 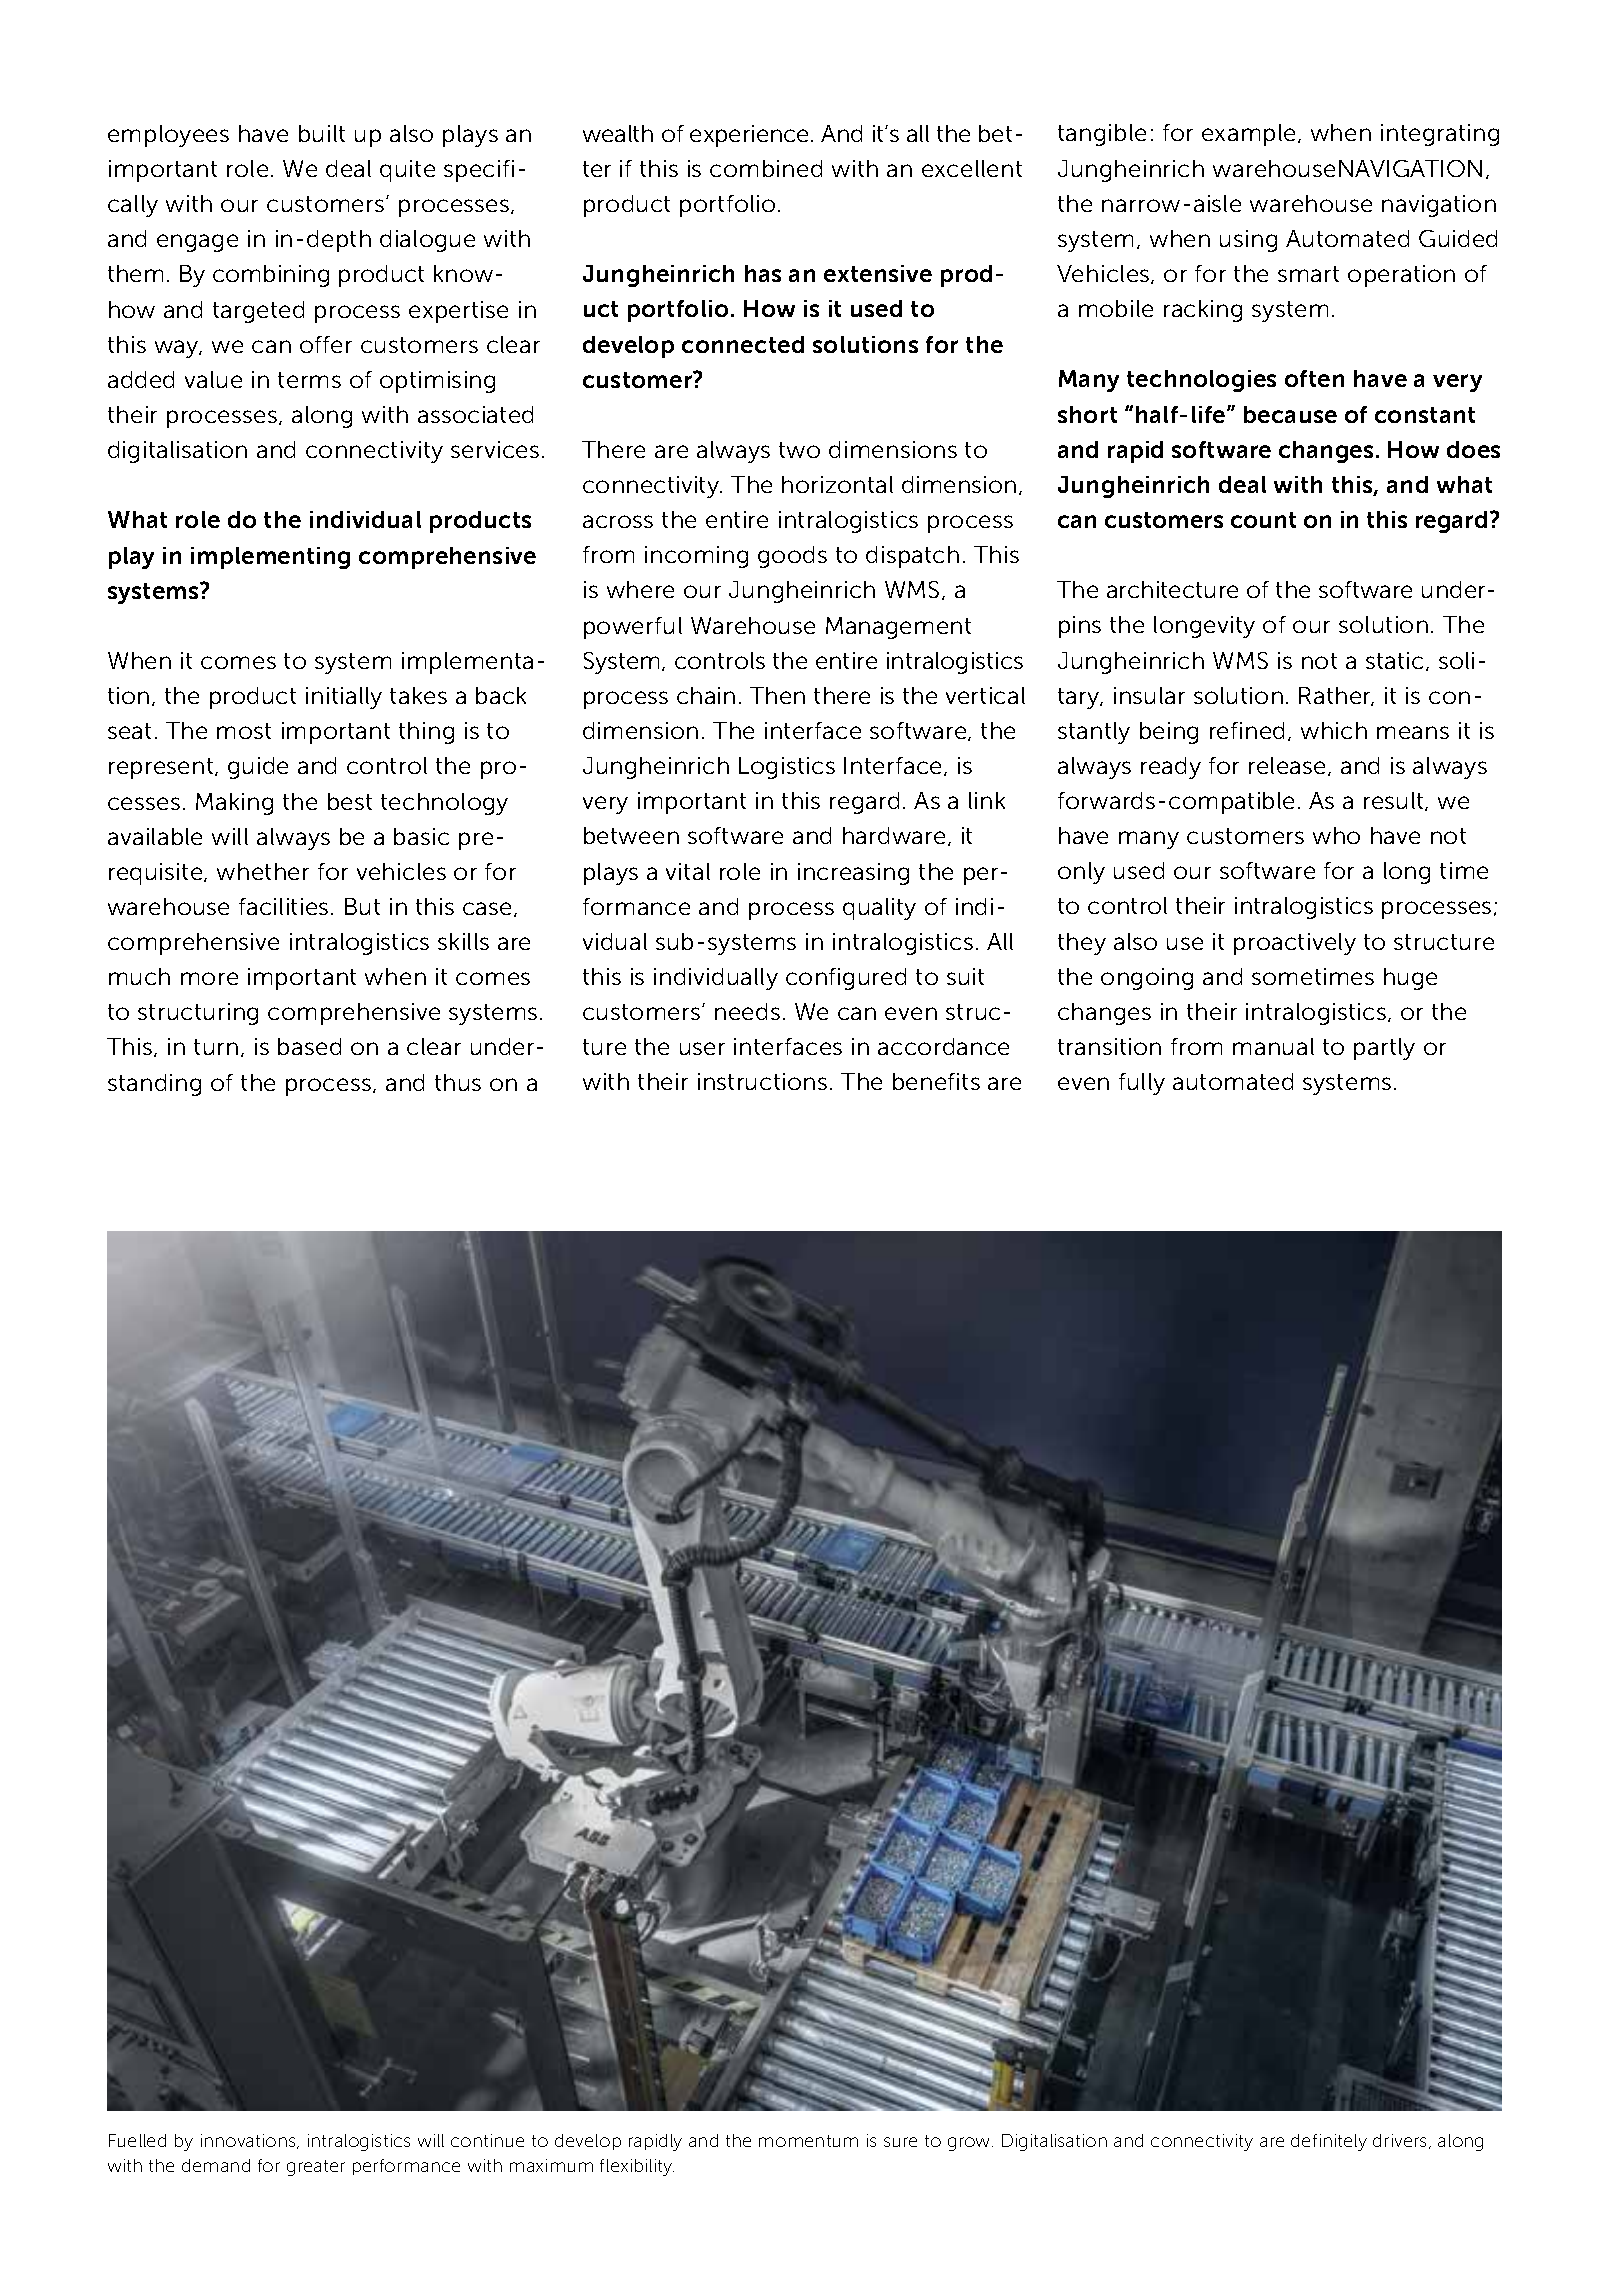 What do you see at coordinates (808, 2141) in the page?
I see `momentum` at bounding box center [808, 2141].
